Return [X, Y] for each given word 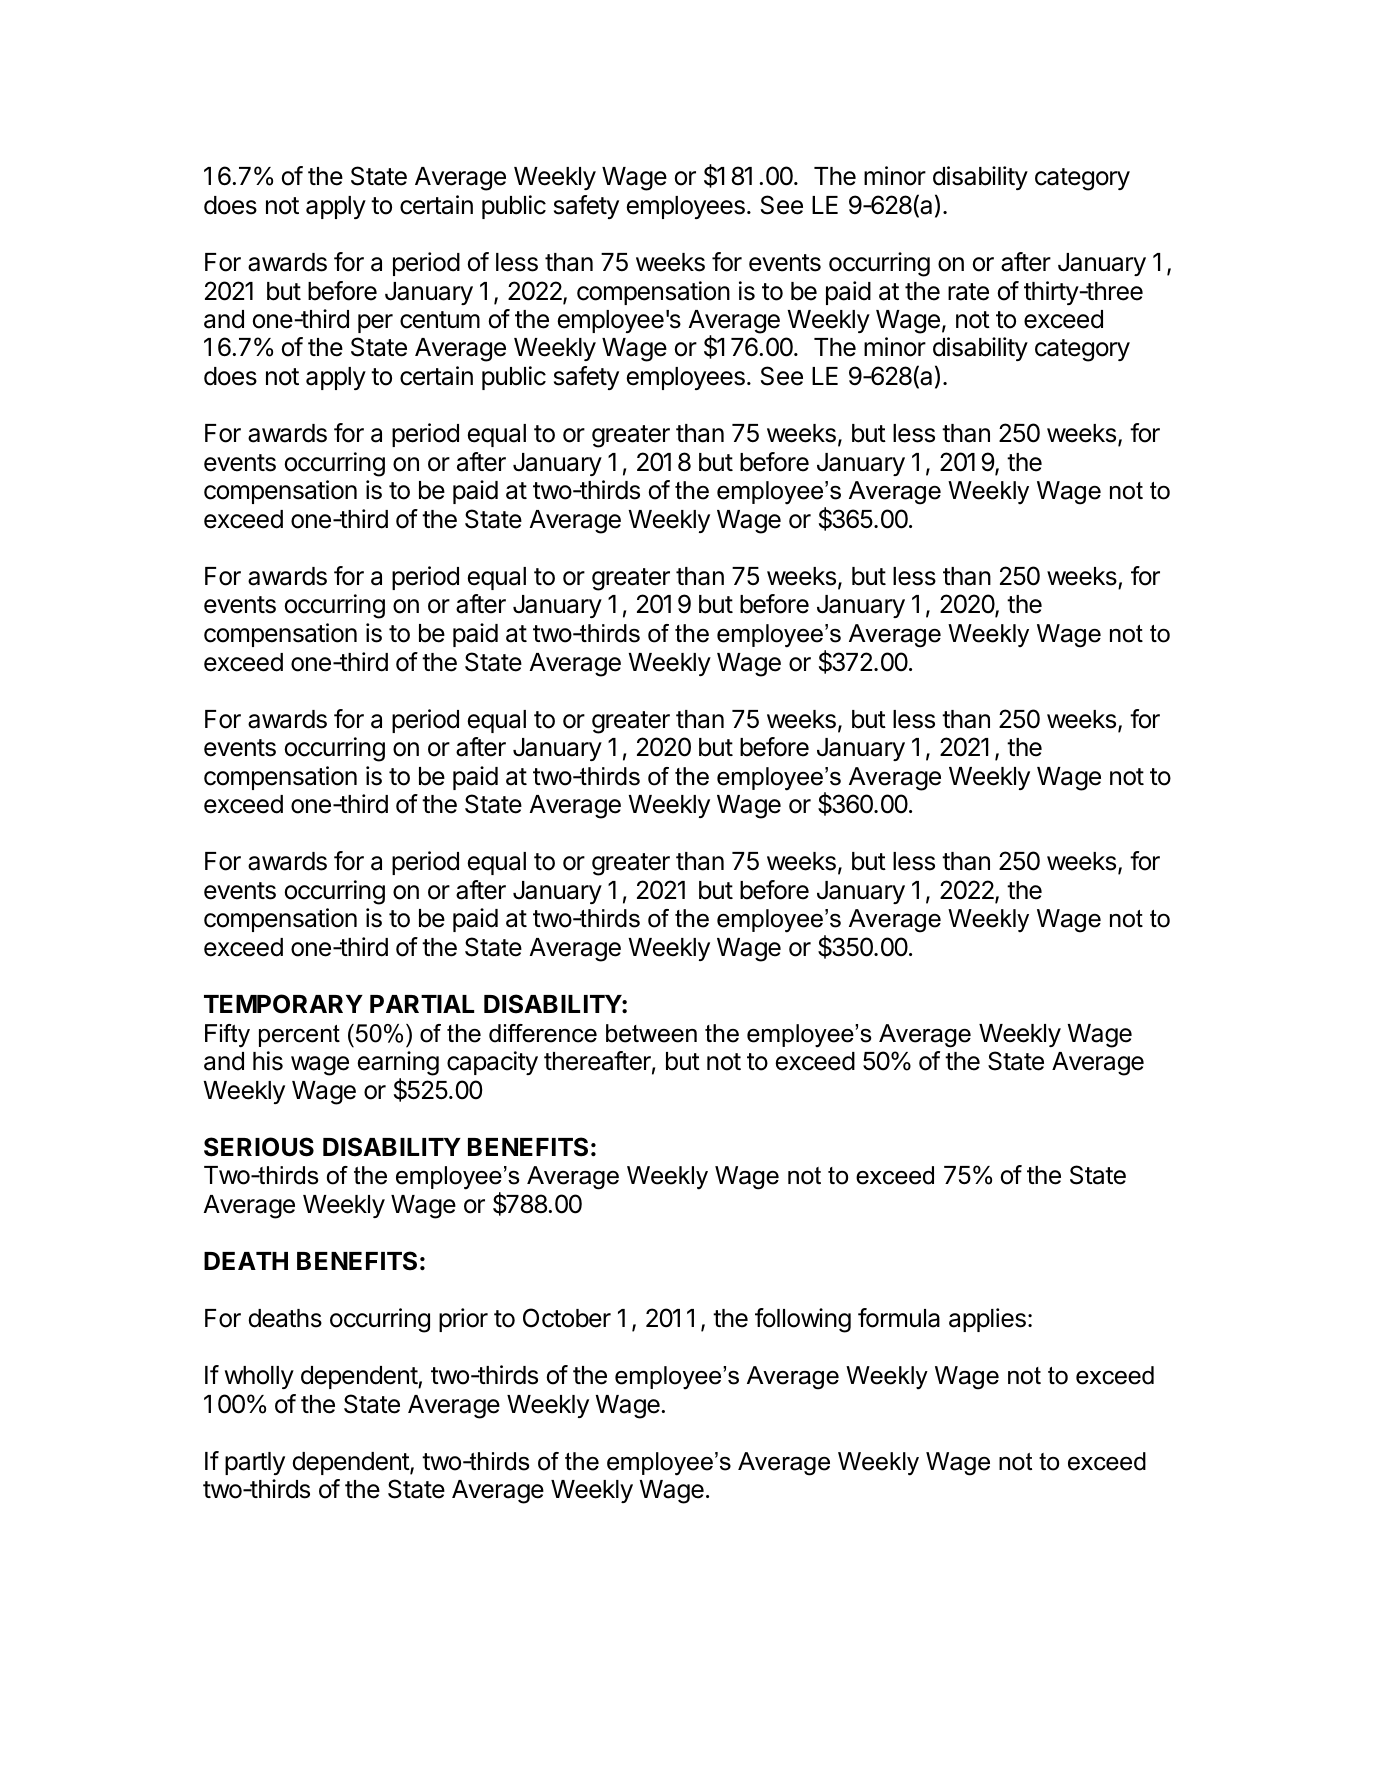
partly [255, 1463]
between [651, 1033]
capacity [492, 1063]
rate [968, 292]
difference [543, 1033]
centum [440, 320]
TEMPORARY [283, 1004]
